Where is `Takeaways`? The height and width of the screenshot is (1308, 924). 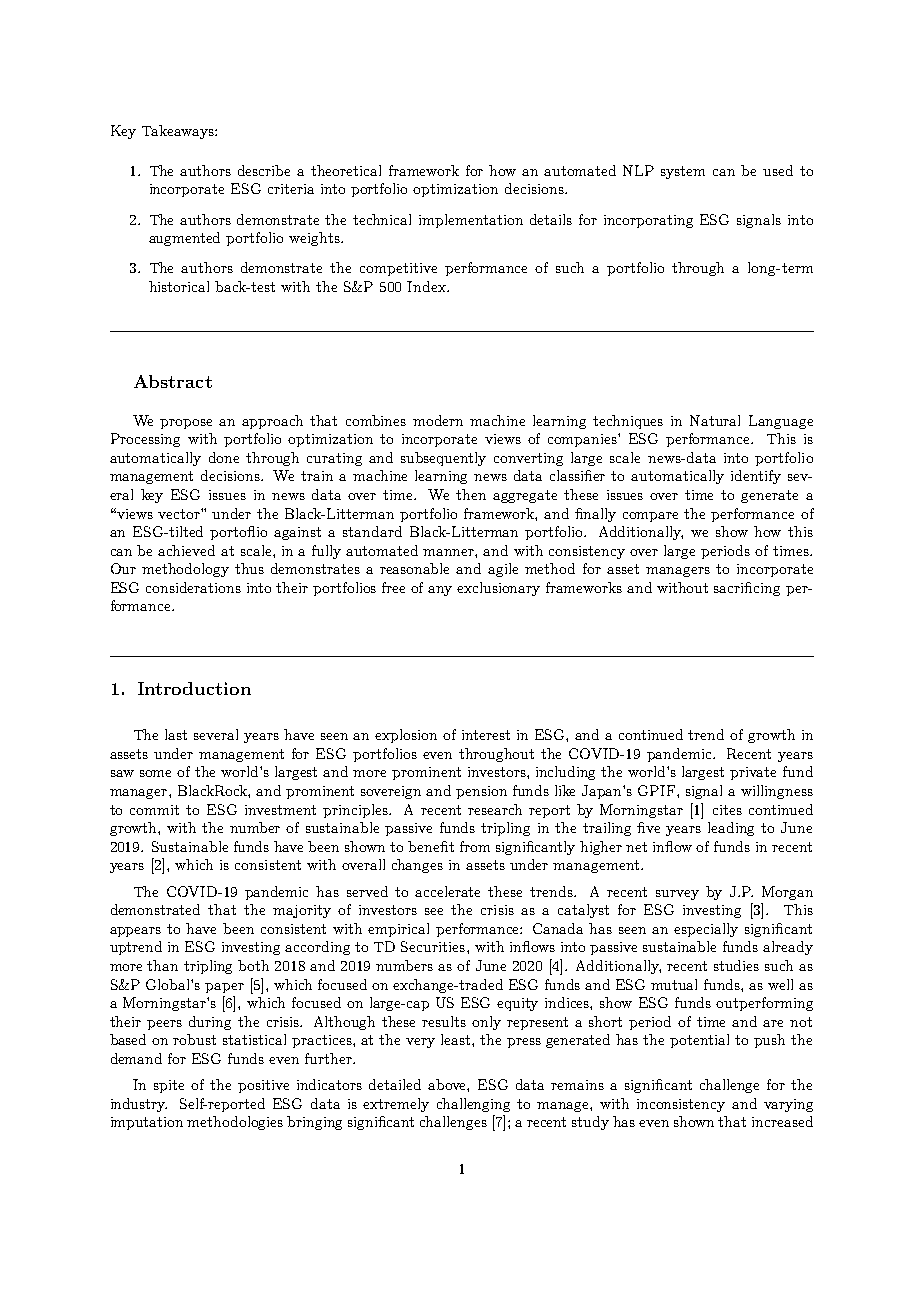
Takeaways is located at coordinates (179, 132).
